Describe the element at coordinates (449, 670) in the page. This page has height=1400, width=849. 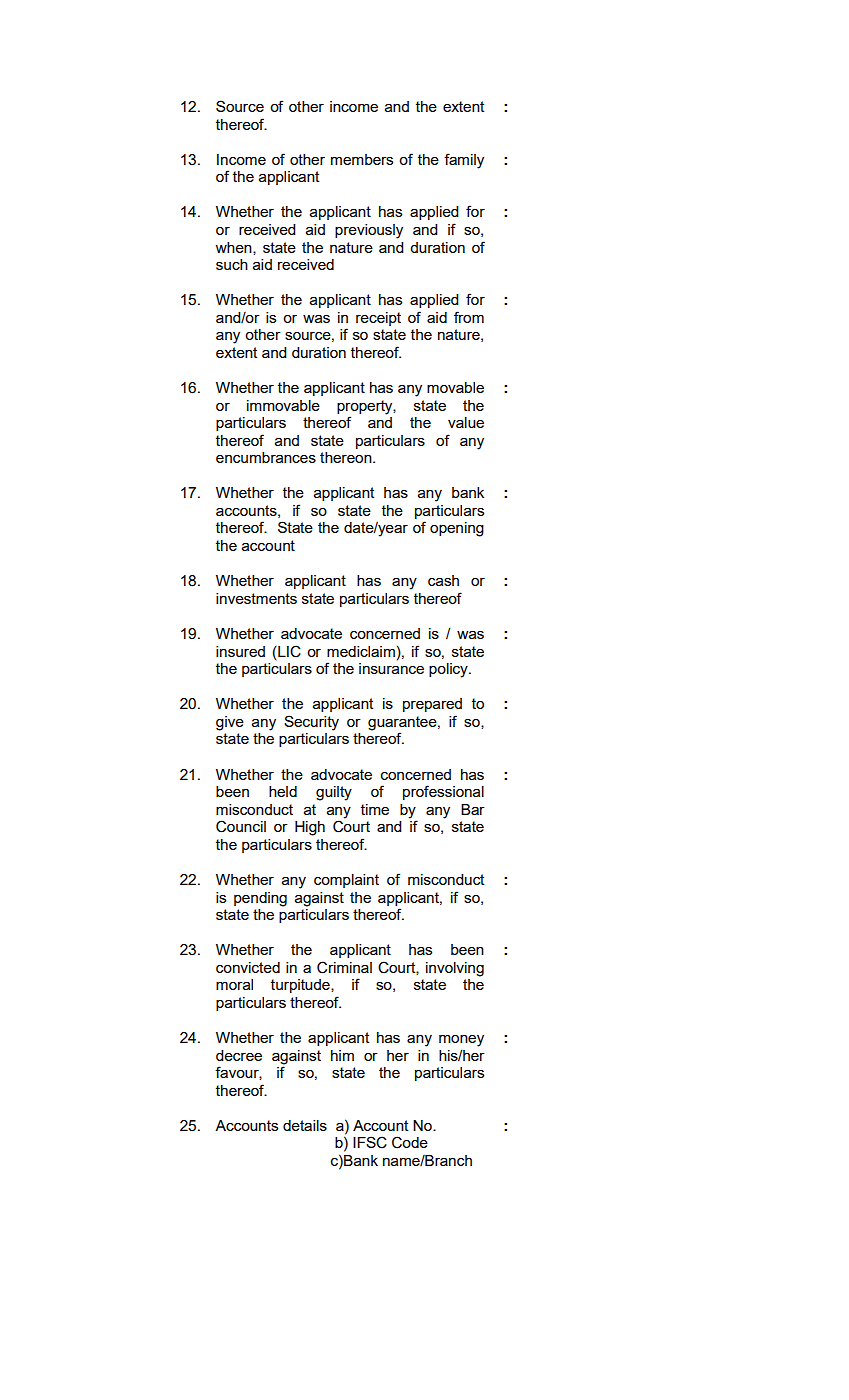
I see `policy` at that location.
